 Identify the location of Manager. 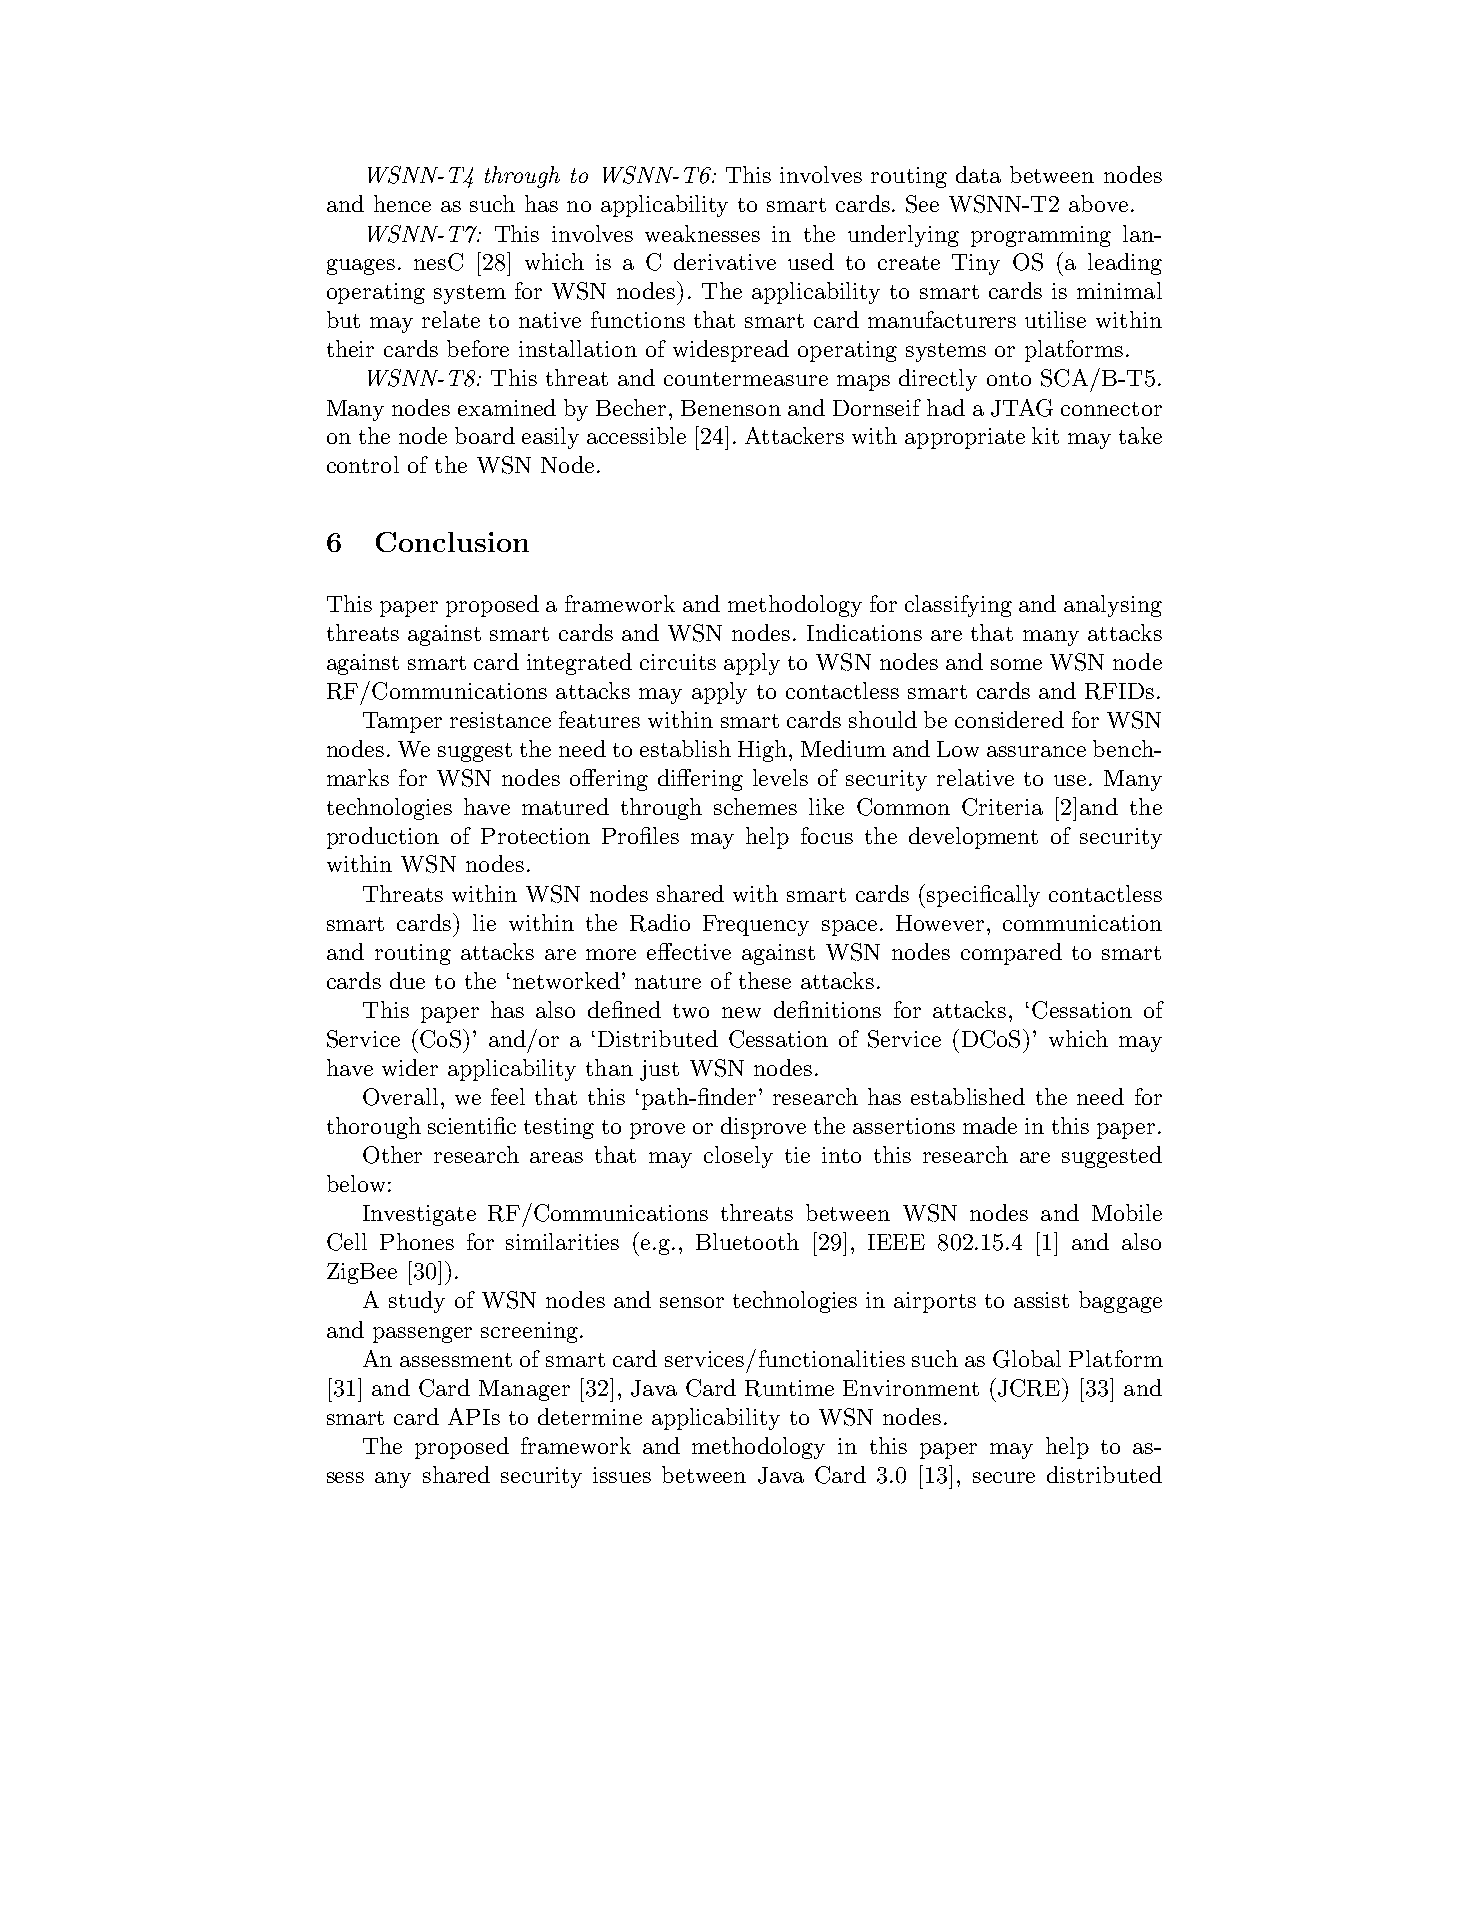
(524, 1390).
